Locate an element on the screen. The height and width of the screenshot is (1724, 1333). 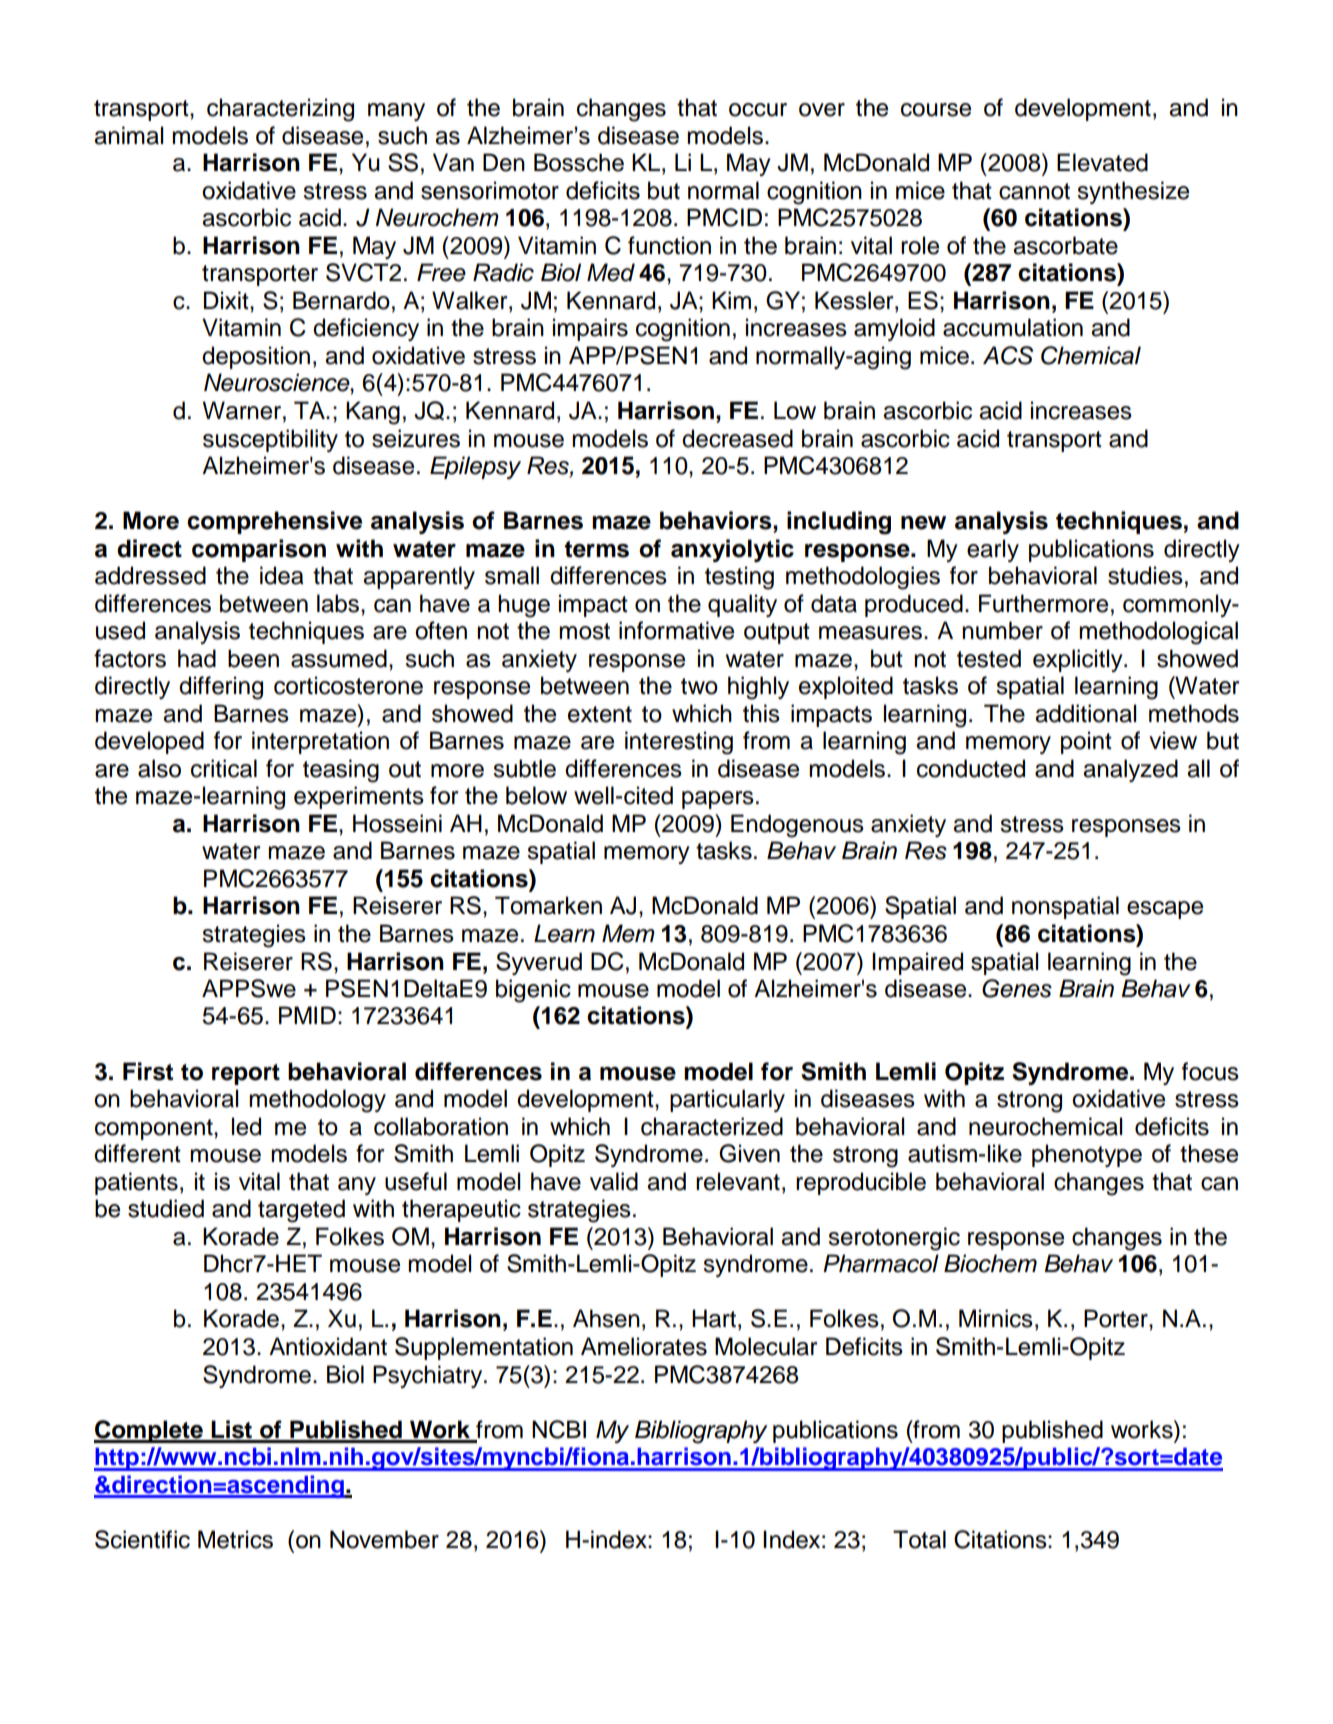
Molecular is located at coordinates (766, 1346).
